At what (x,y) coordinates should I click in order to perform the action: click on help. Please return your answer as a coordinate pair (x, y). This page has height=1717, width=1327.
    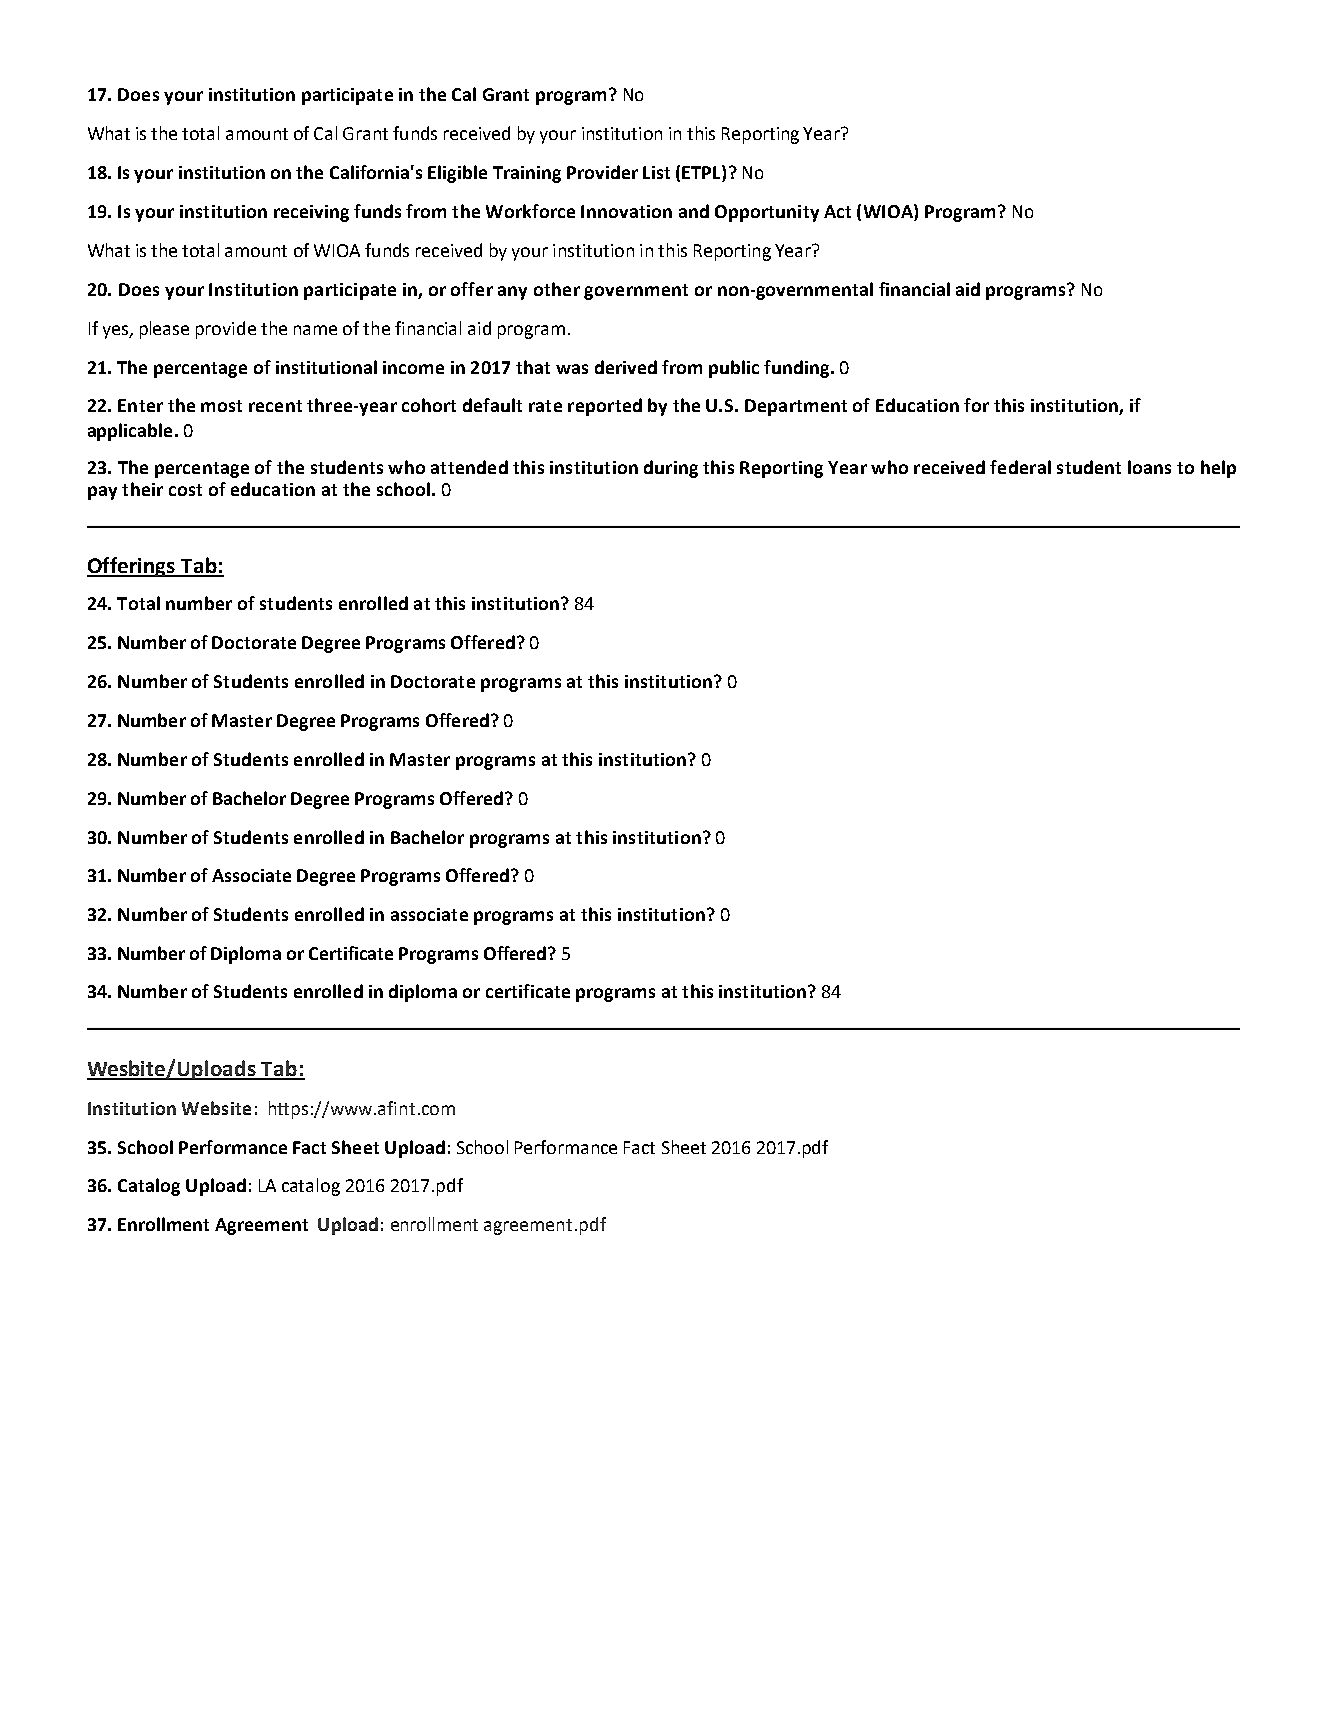
    Looking at the image, I should click on (1218, 469).
